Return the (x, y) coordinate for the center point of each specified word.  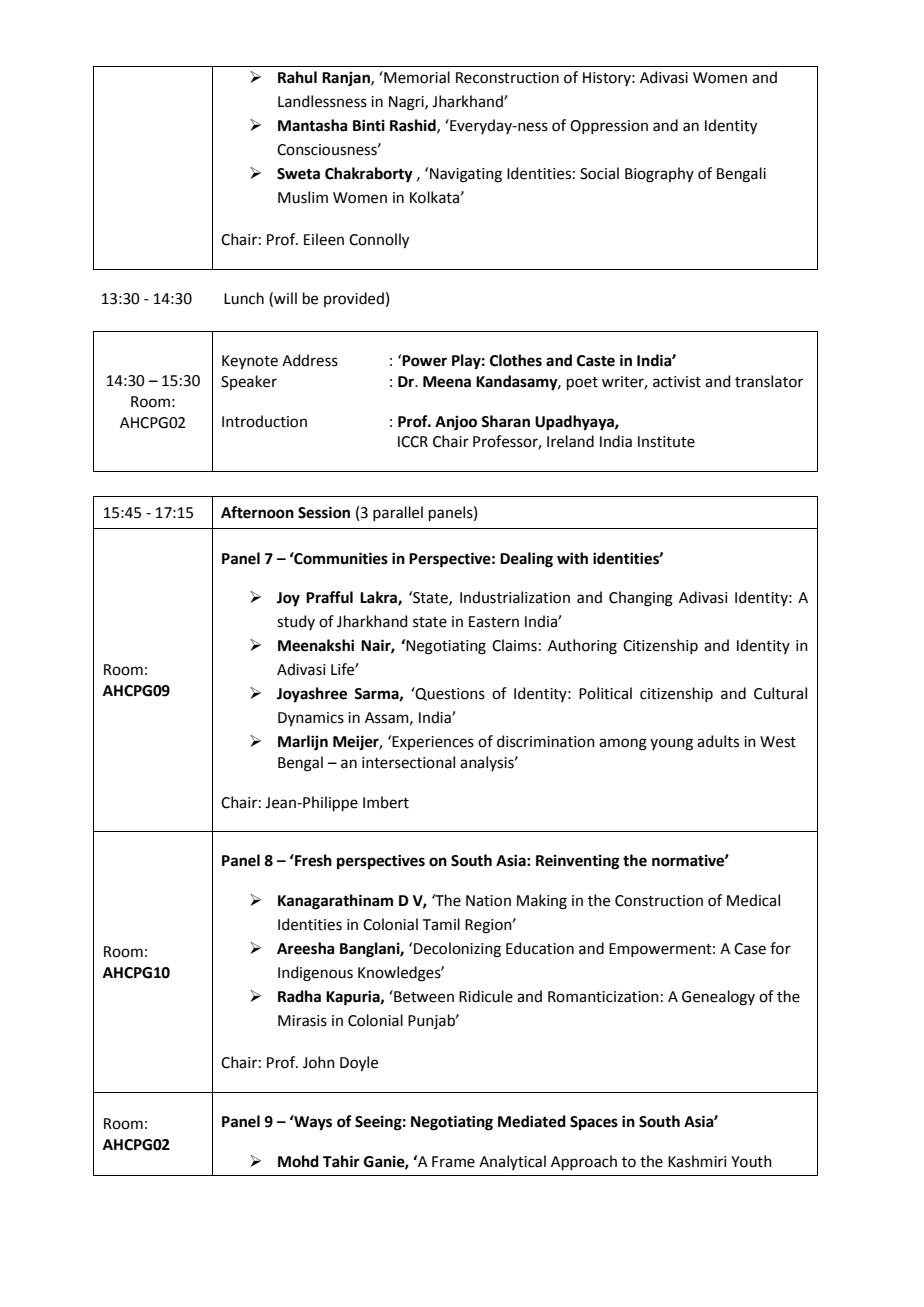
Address (310, 360)
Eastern (494, 622)
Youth (751, 1161)
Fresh (312, 860)
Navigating (466, 175)
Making (542, 902)
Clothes (516, 360)
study (296, 622)
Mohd (298, 1161)
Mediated (532, 1121)
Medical (753, 900)
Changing (641, 599)
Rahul (297, 77)
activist (677, 382)
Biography (659, 175)
